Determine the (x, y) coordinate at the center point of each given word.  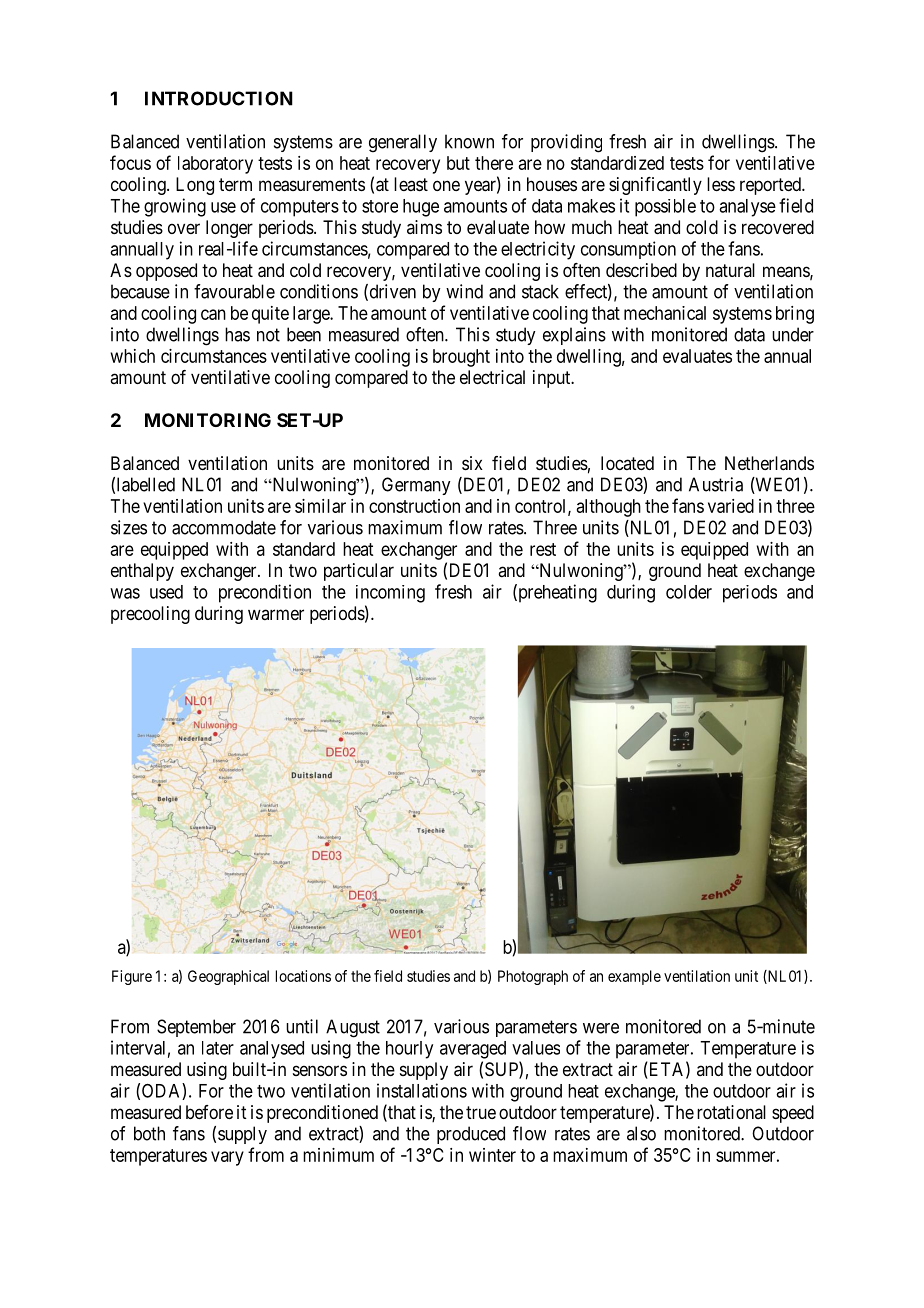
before (209, 1112)
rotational (731, 1112)
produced (471, 1135)
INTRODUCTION (219, 98)
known (469, 141)
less (721, 184)
